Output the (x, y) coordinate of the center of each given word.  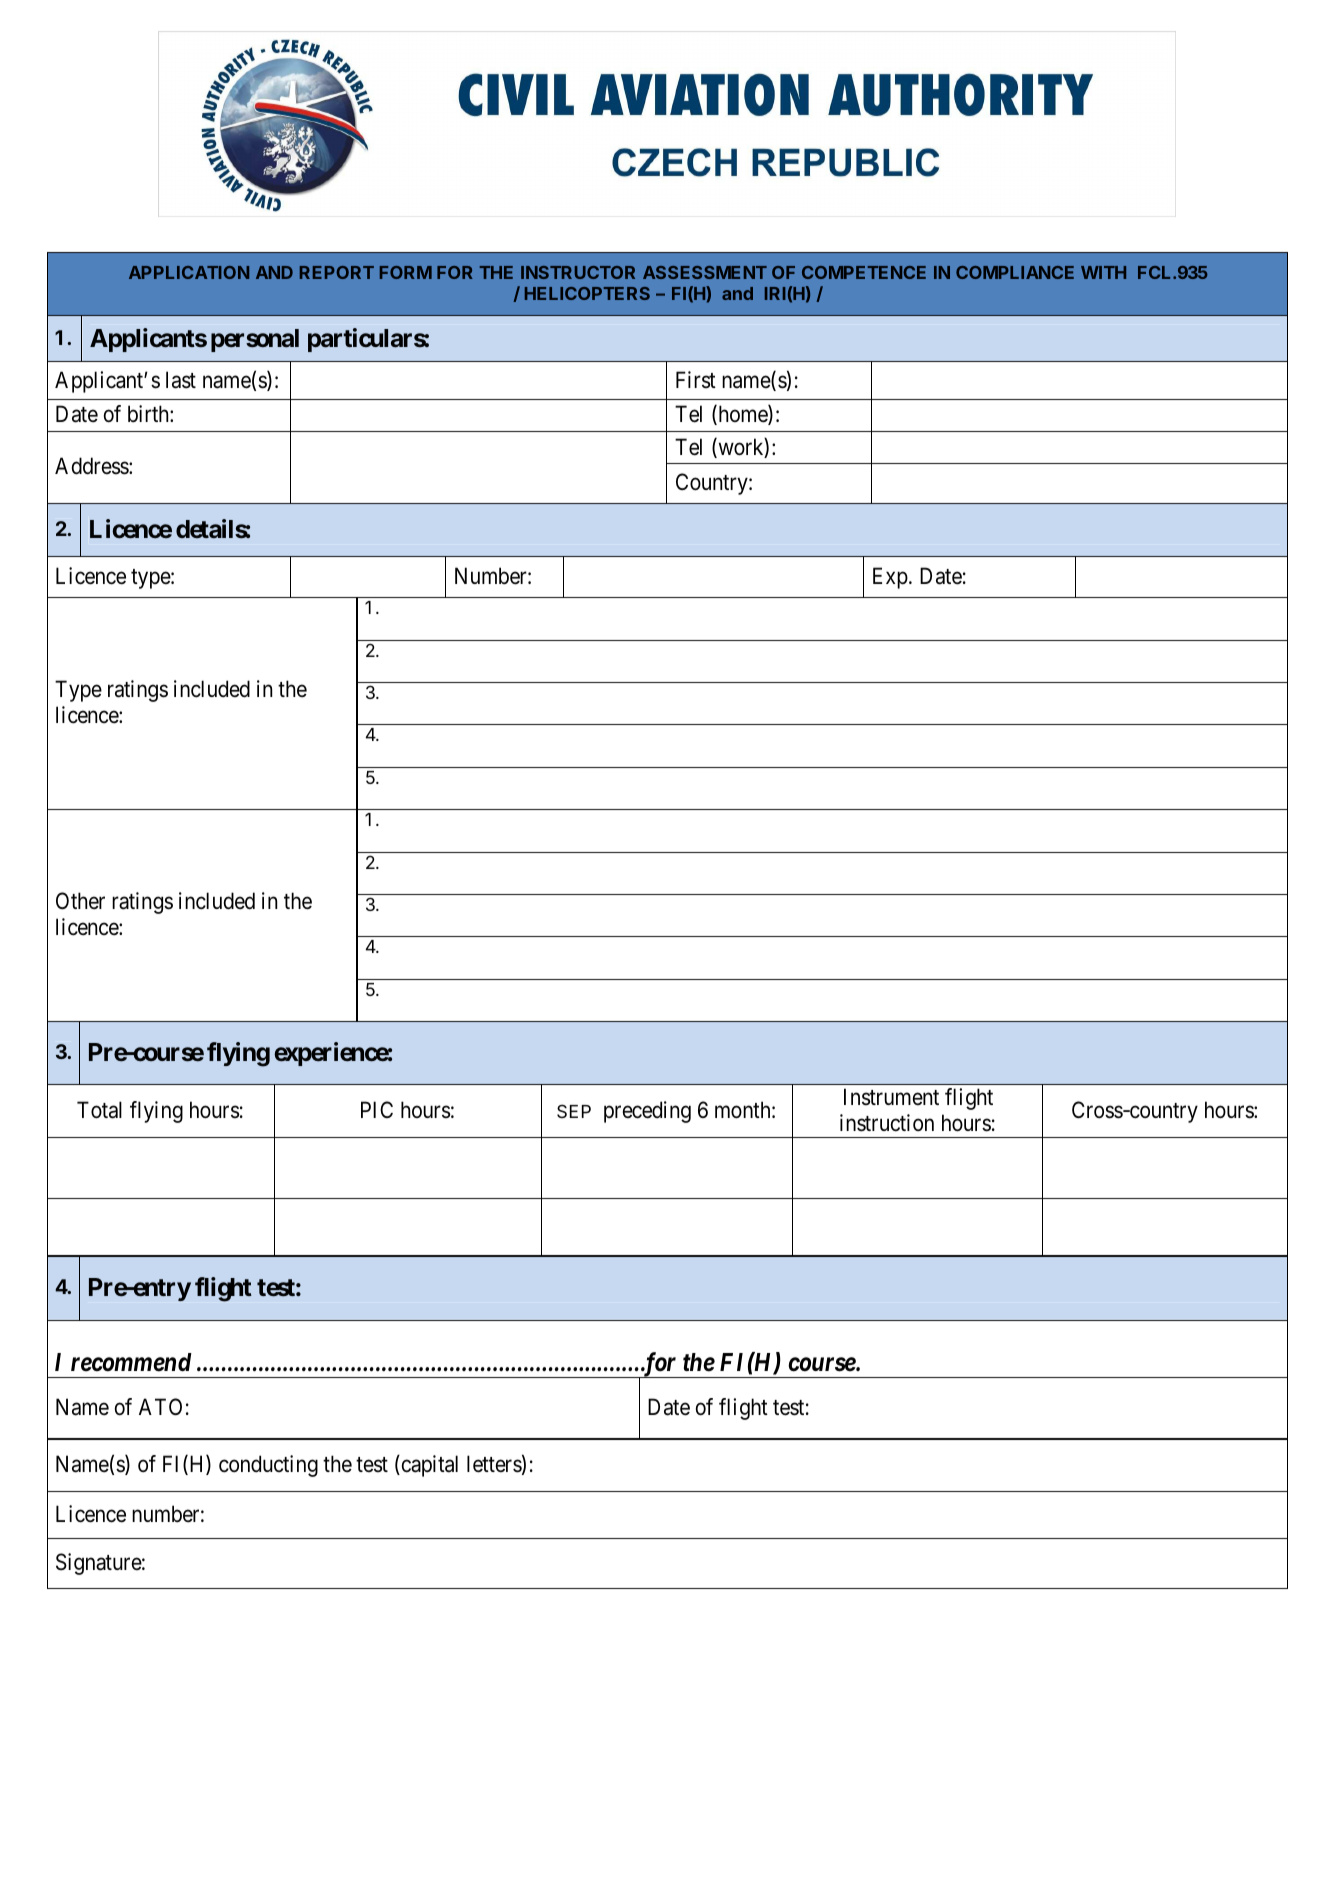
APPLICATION (189, 272)
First (696, 380)
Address (92, 466)
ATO (160, 1407)
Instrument (891, 1097)
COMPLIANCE (1015, 272)
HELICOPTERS (587, 293)
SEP (574, 1111)
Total (99, 1110)
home (742, 415)
